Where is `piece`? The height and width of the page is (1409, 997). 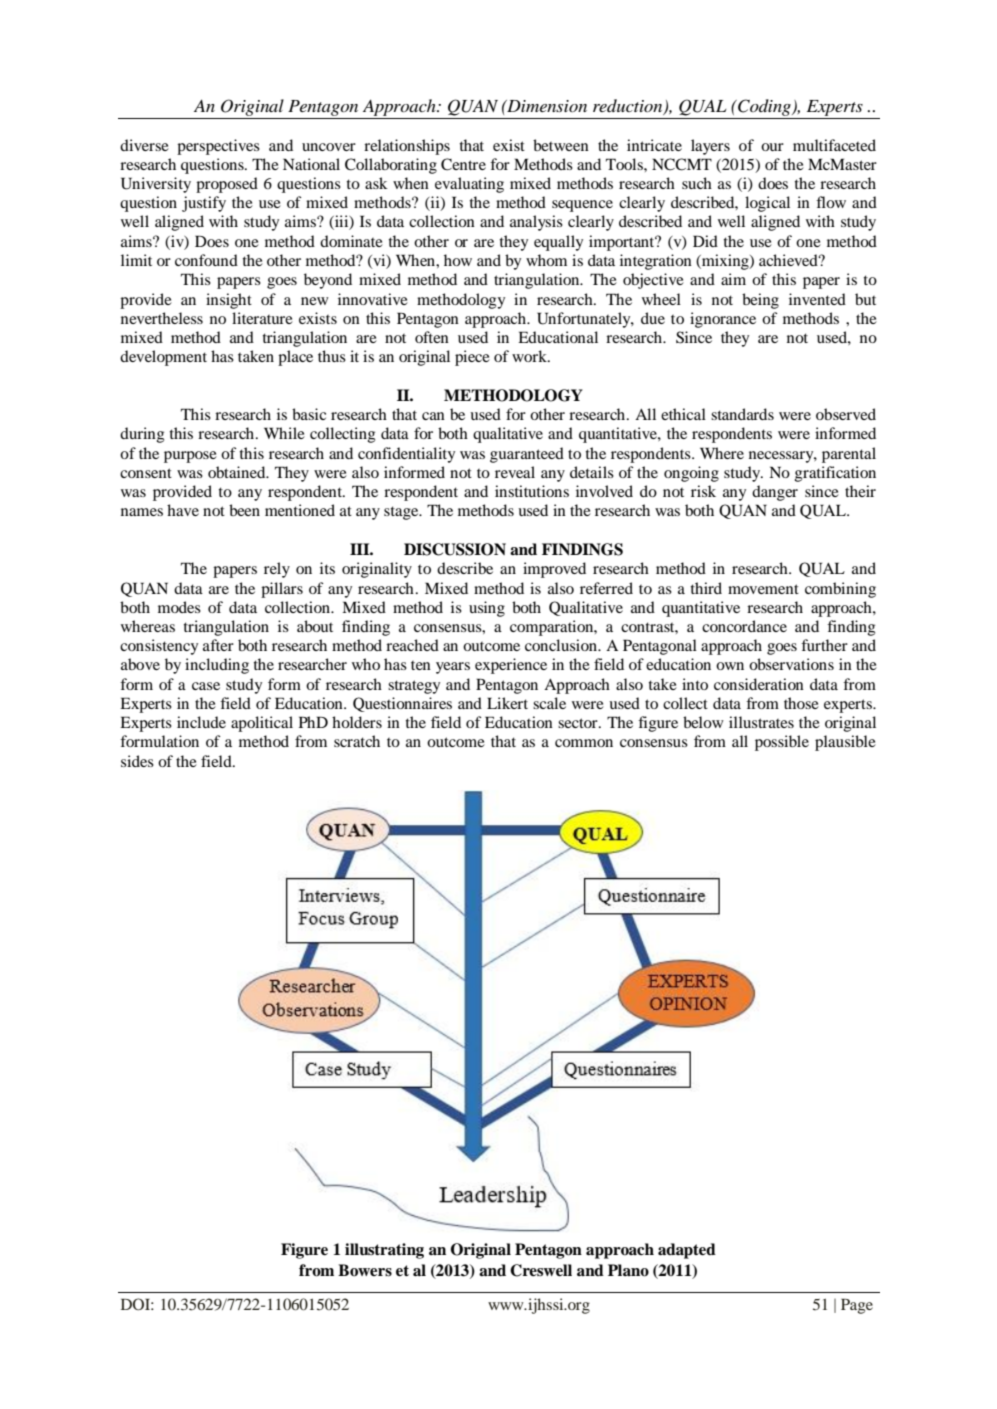 piece is located at coordinates (472, 358).
